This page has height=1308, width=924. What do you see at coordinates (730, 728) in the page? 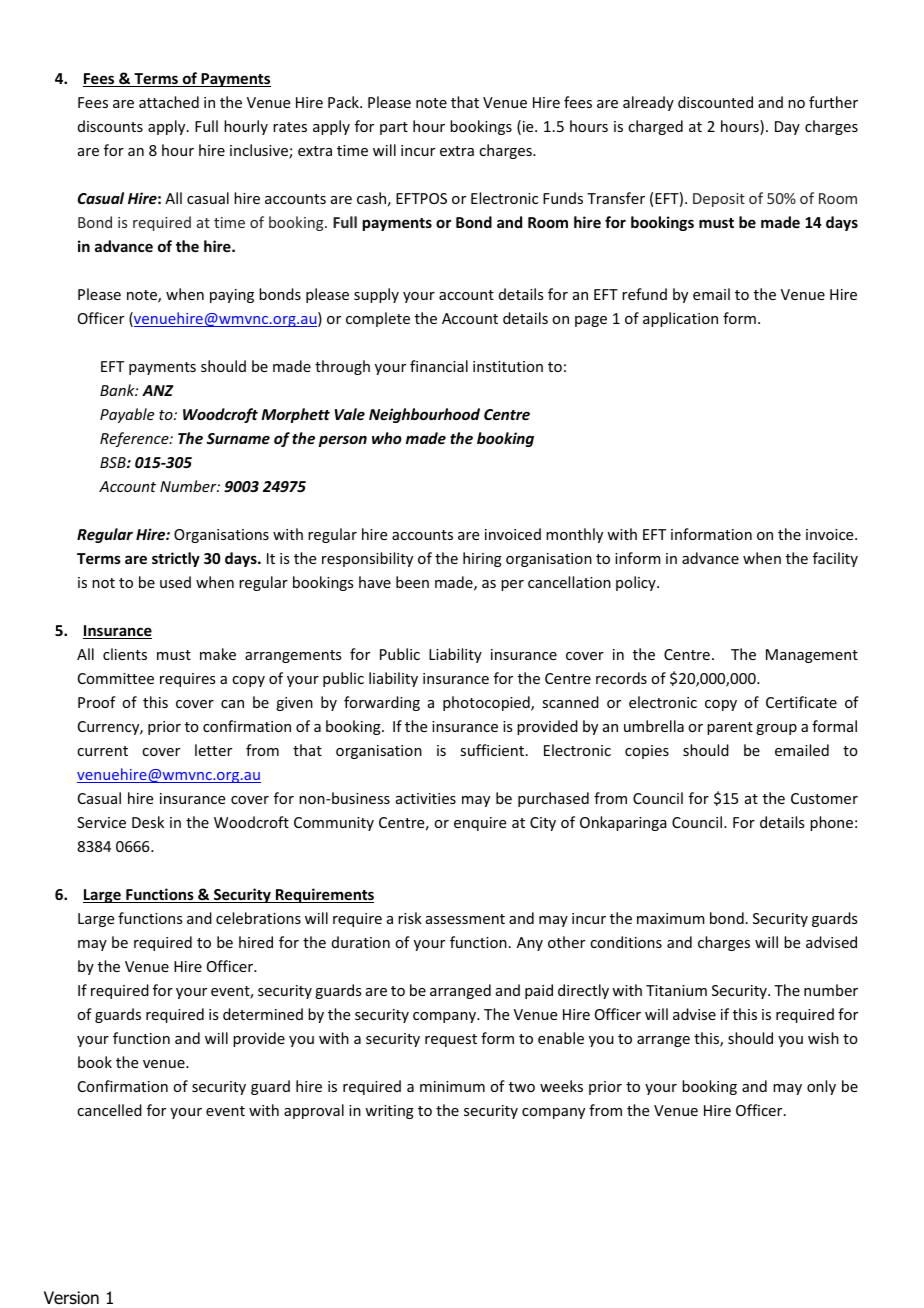
I see `parent` at bounding box center [730, 728].
